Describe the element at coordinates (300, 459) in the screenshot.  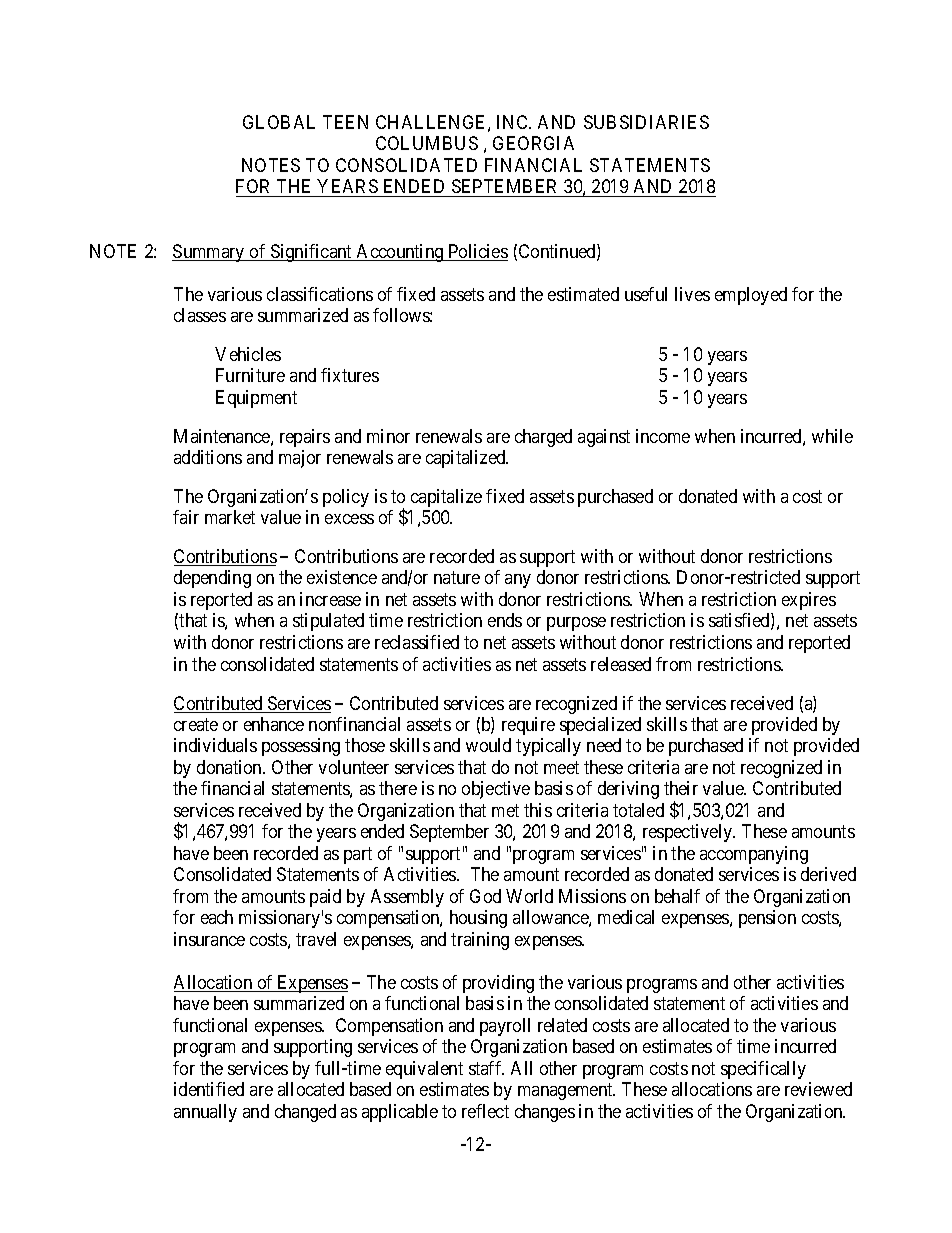
I see `major` at that location.
